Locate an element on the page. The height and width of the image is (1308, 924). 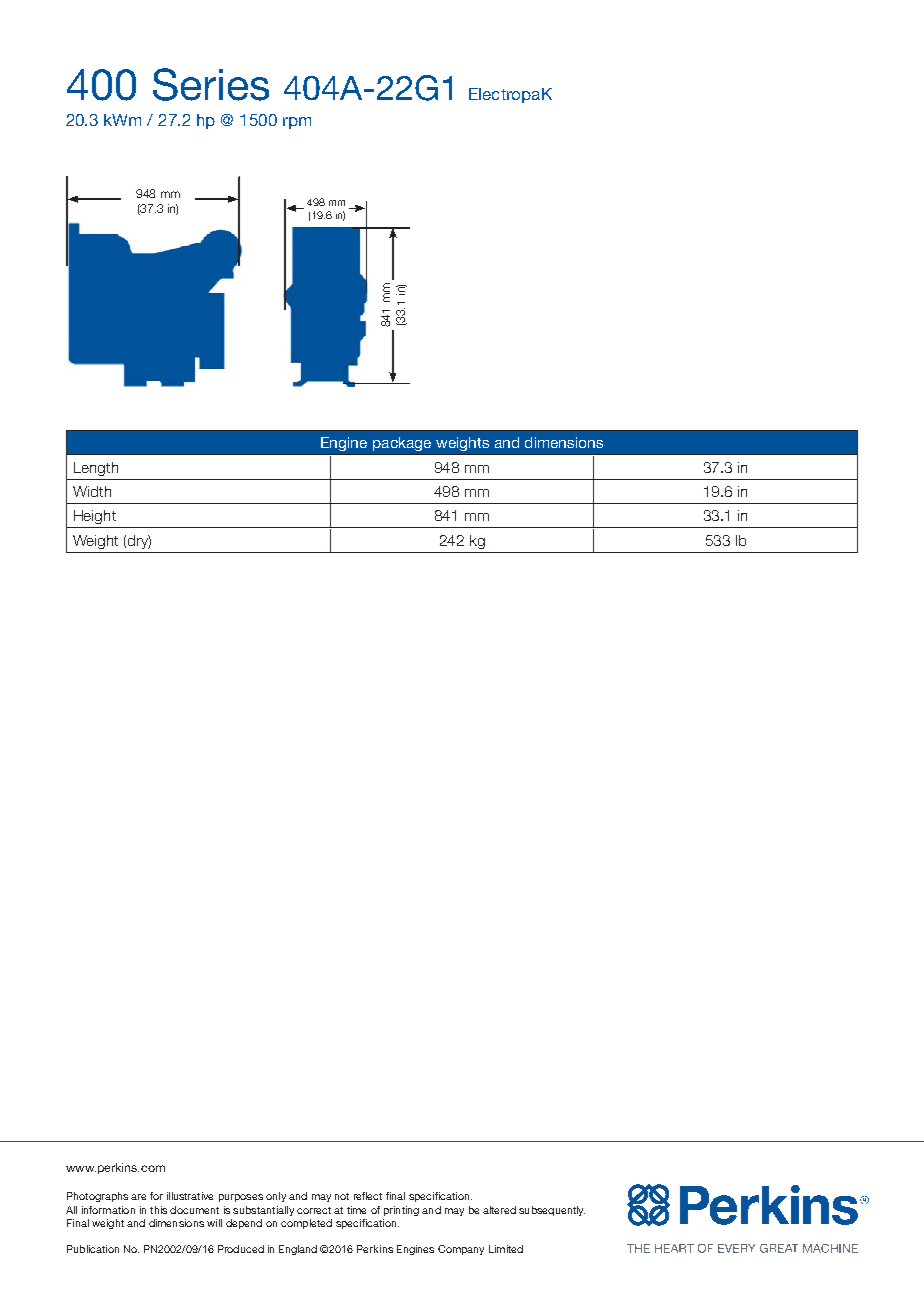
Series is located at coordinates (211, 84).
